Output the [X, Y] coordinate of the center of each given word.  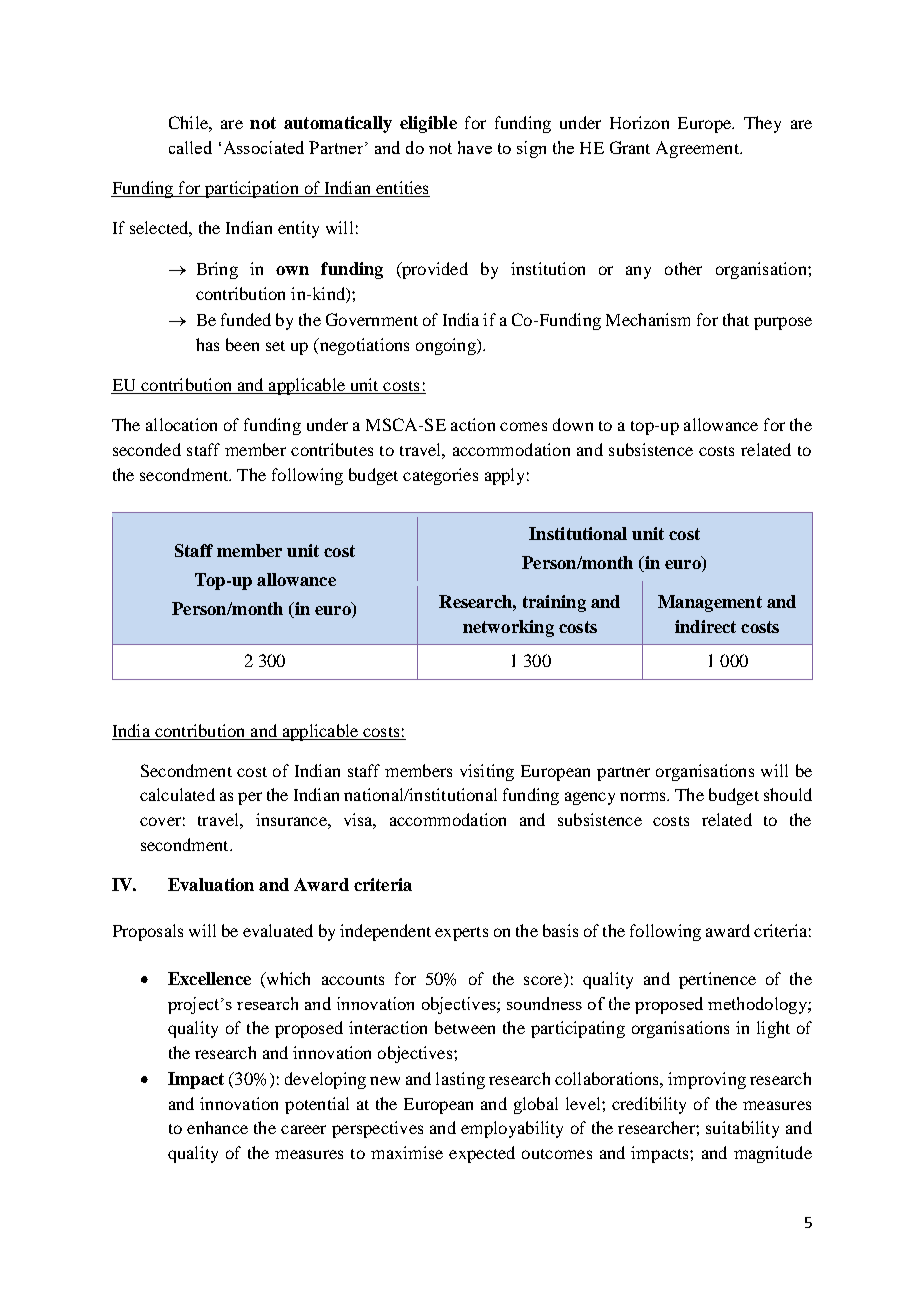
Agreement [698, 149]
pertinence [717, 980]
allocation [181, 424]
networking [508, 628]
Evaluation [211, 884]
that [736, 319]
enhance [217, 1127]
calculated [177, 794]
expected [482, 1154]
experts [461, 934]
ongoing [447, 346]
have [475, 147]
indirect [705, 626]
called [190, 147]
